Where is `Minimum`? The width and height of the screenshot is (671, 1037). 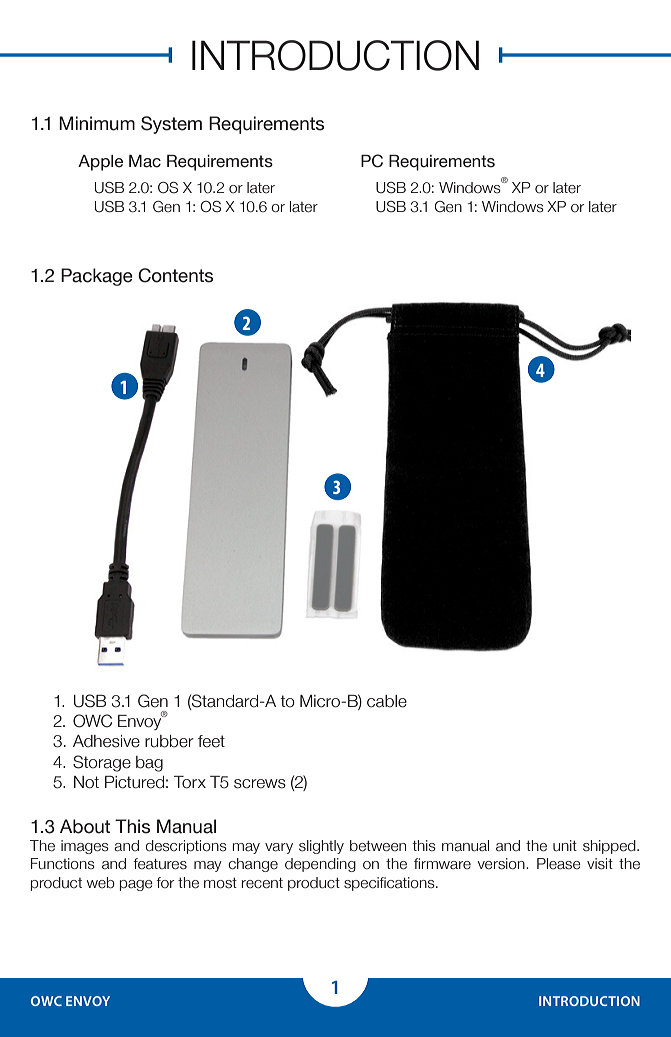
Minimum is located at coordinates (97, 123).
